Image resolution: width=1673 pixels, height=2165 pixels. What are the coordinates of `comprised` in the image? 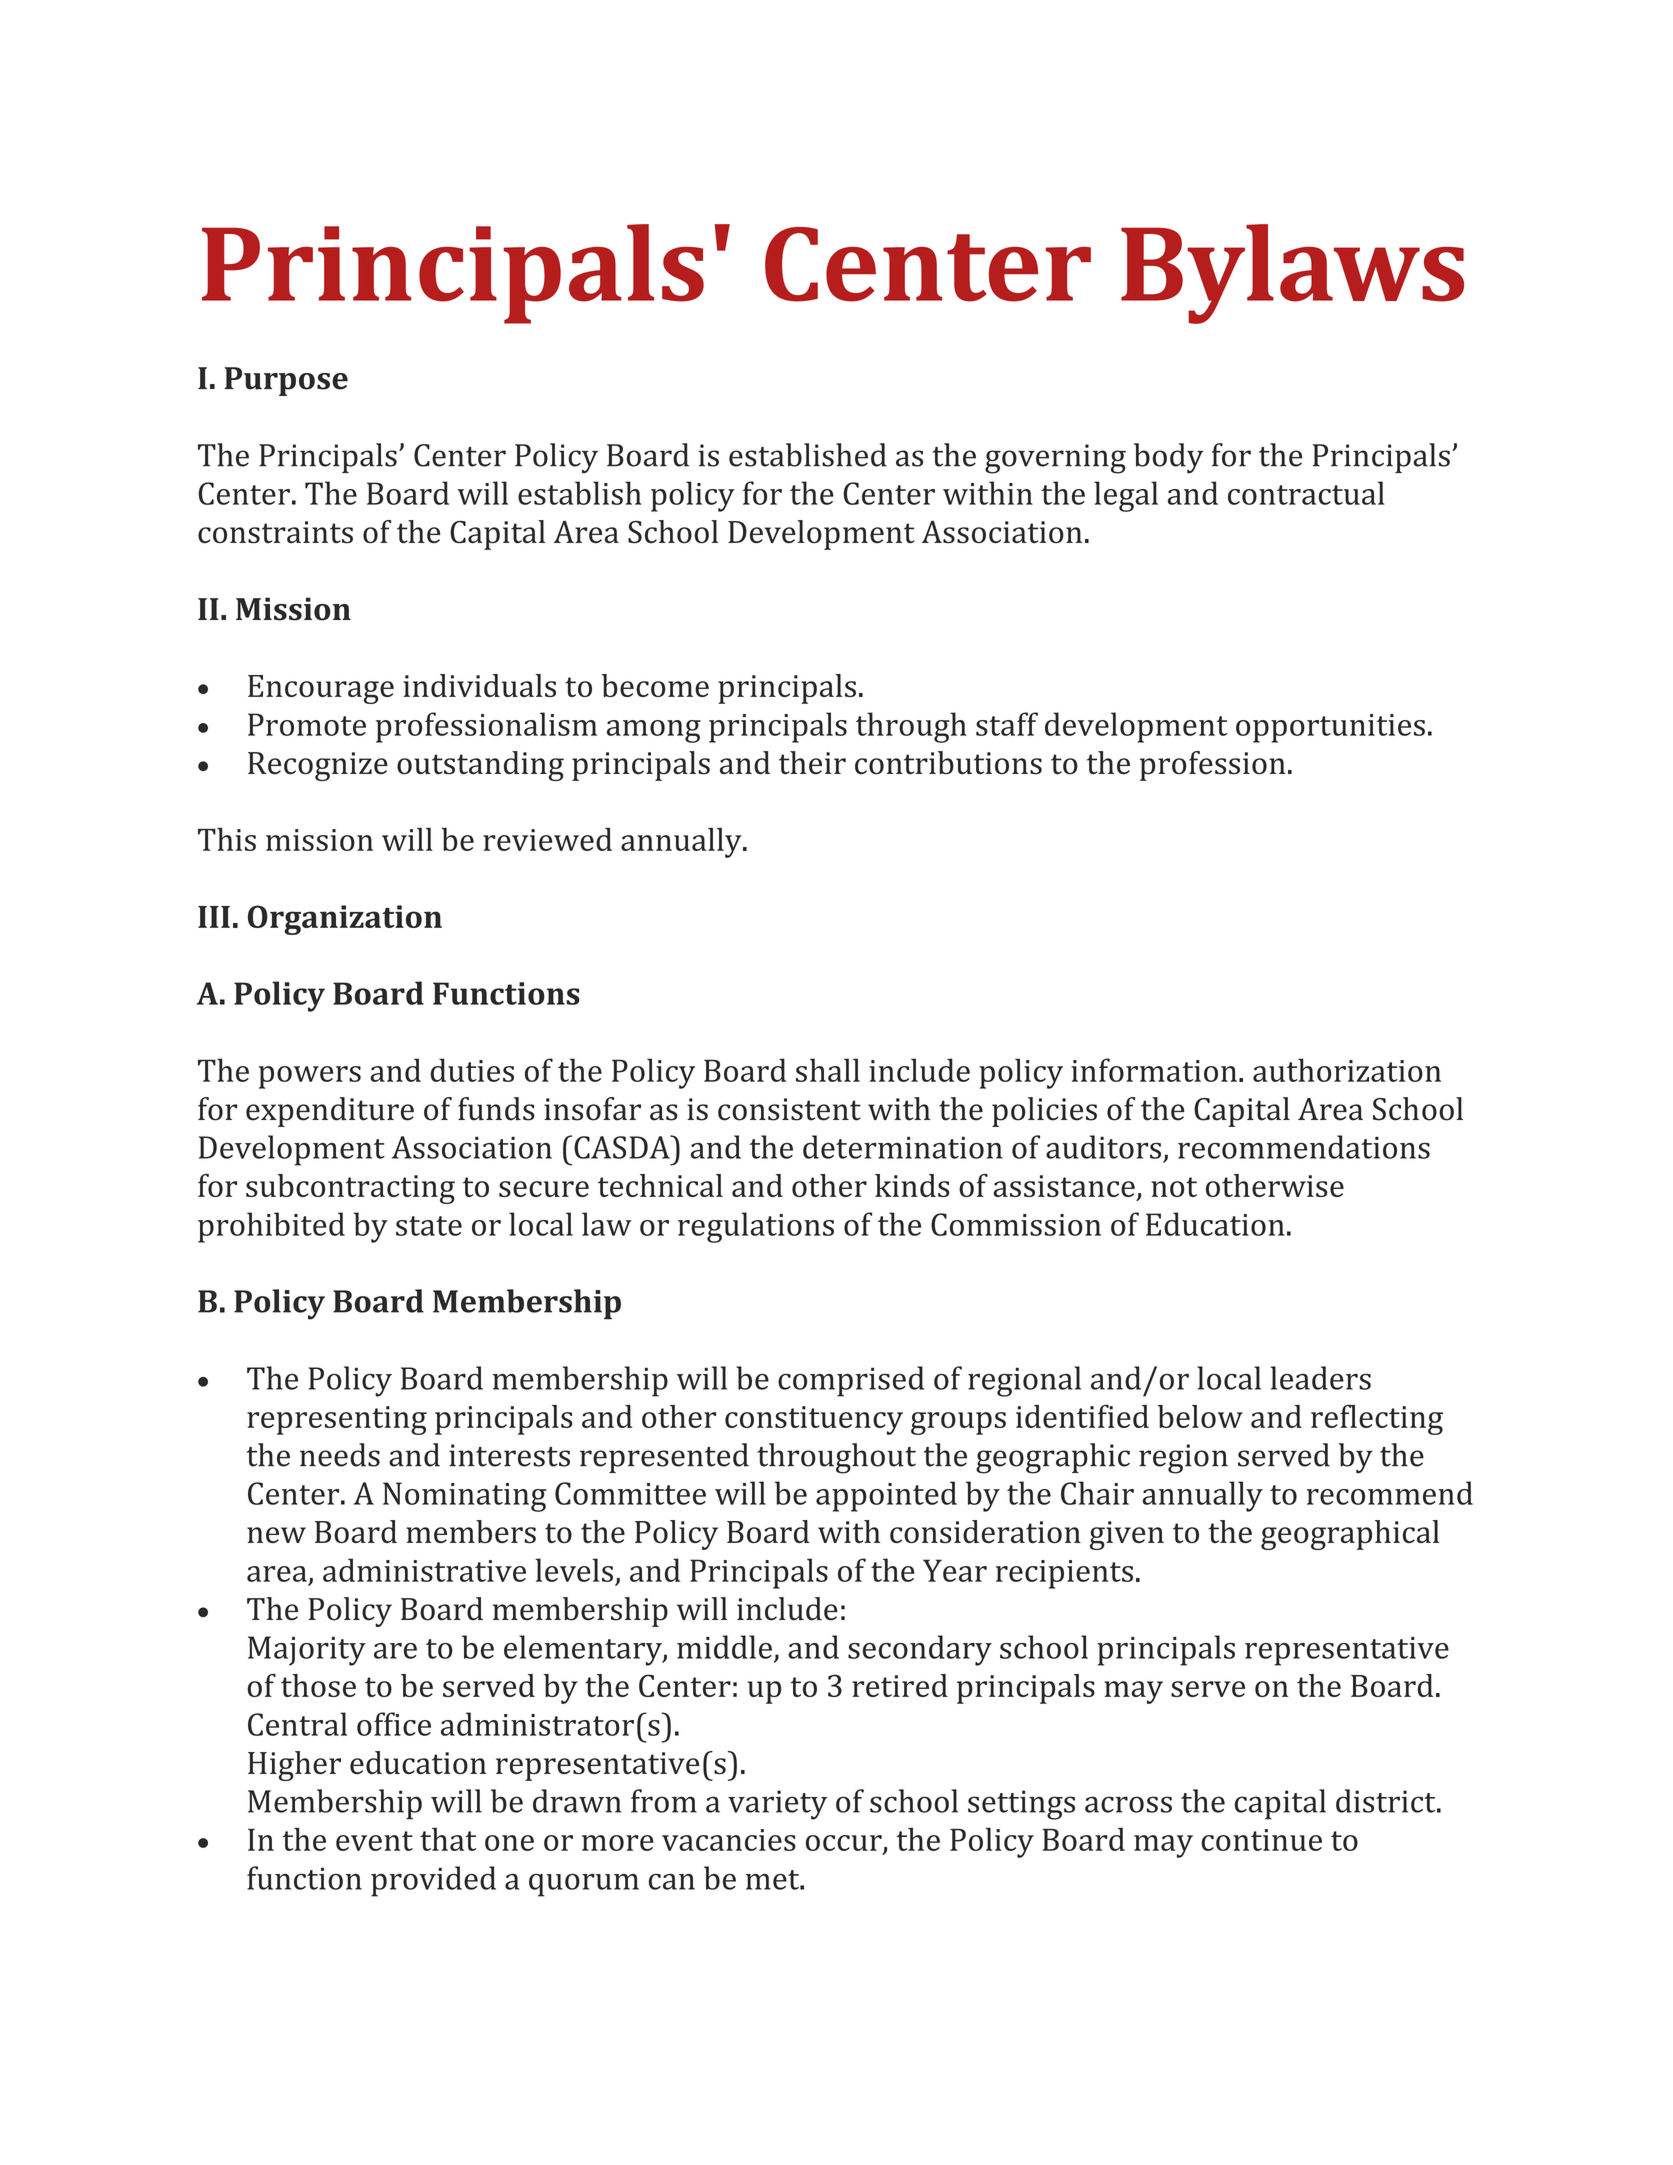 It's located at (851, 1381).
